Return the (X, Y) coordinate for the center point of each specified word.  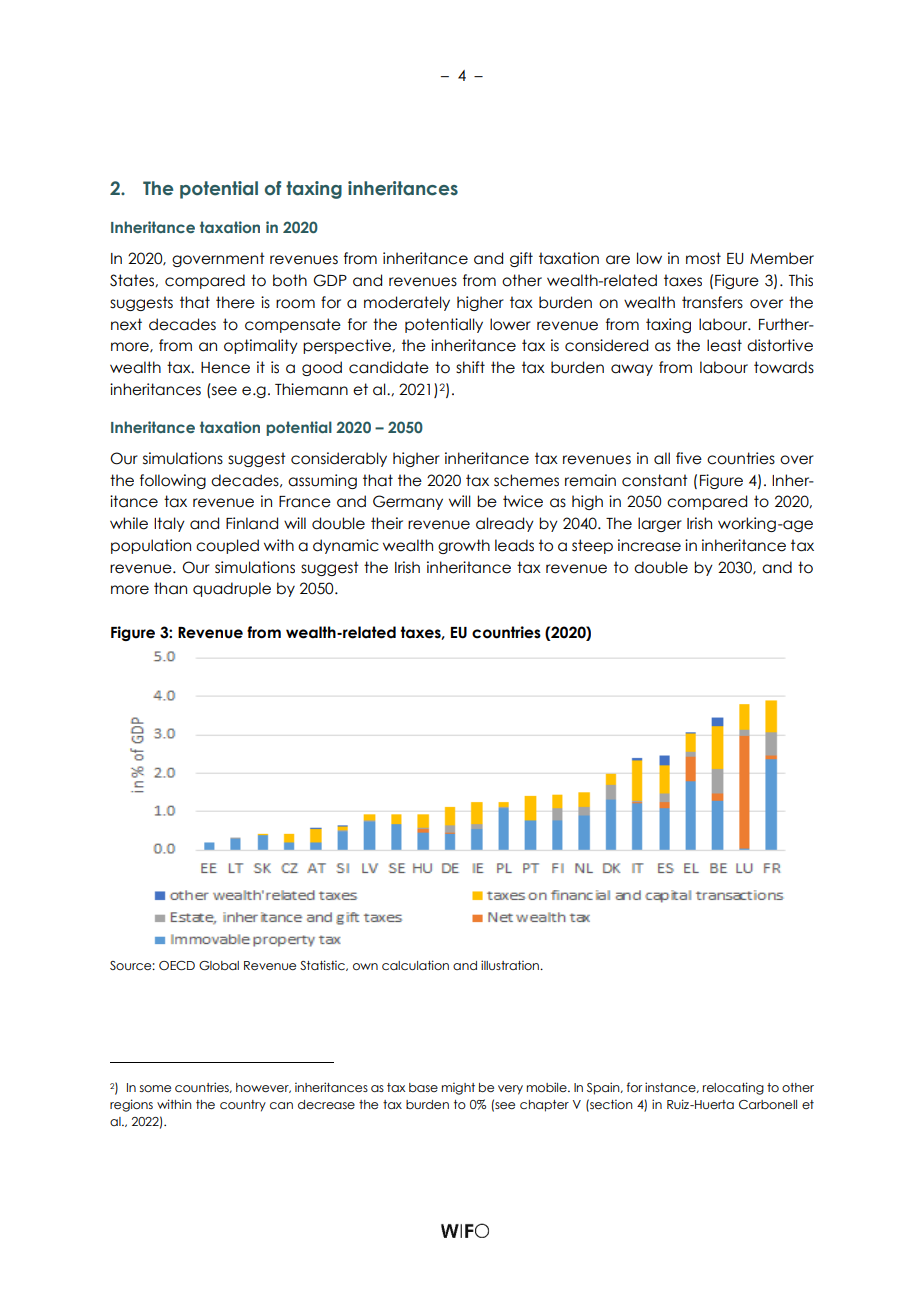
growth (464, 546)
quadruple (232, 589)
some (155, 1088)
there (235, 302)
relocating (733, 1088)
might (458, 1088)
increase (649, 545)
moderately (407, 303)
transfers (712, 302)
